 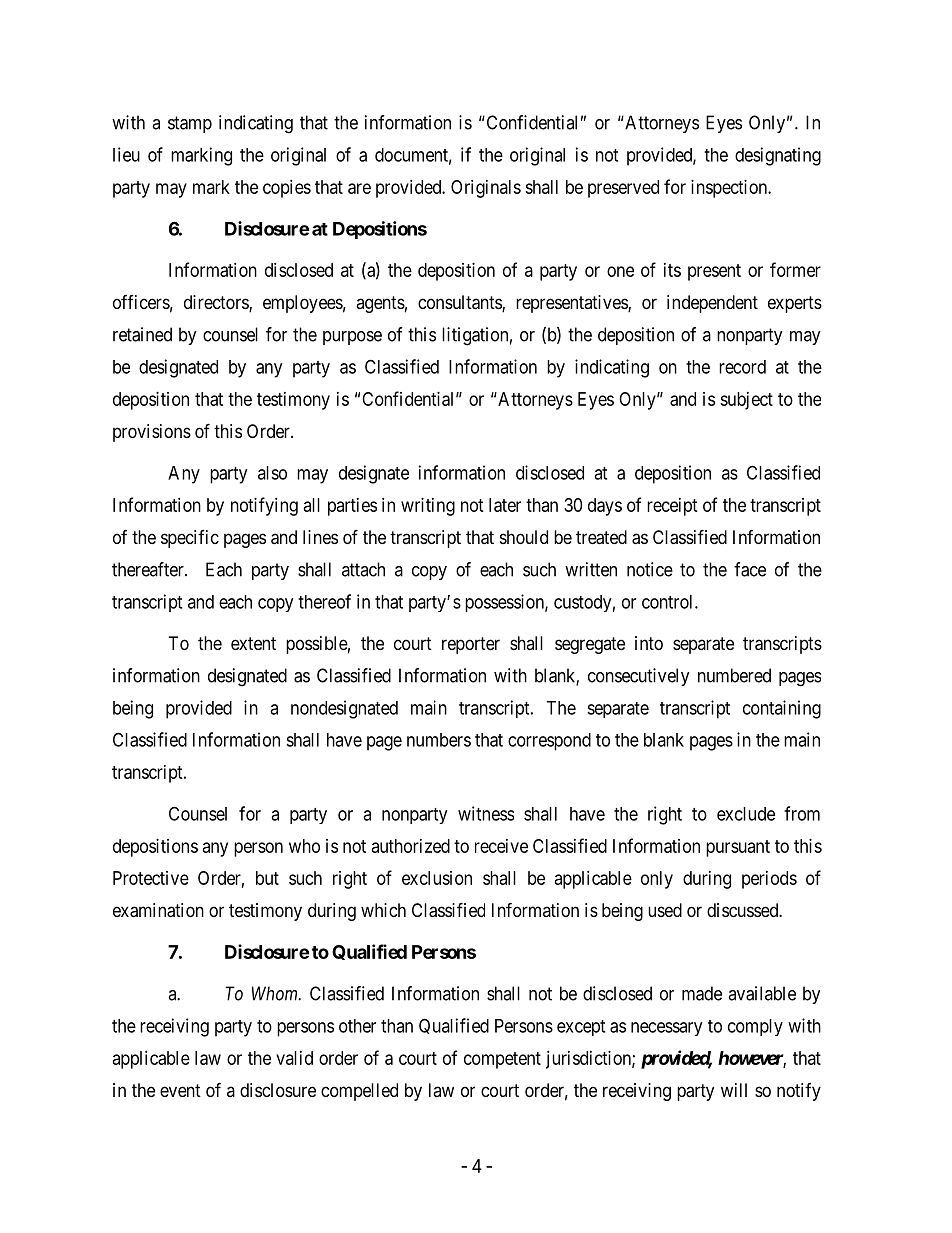 What do you see at coordinates (253, 643) in the screenshot?
I see `extent` at bounding box center [253, 643].
